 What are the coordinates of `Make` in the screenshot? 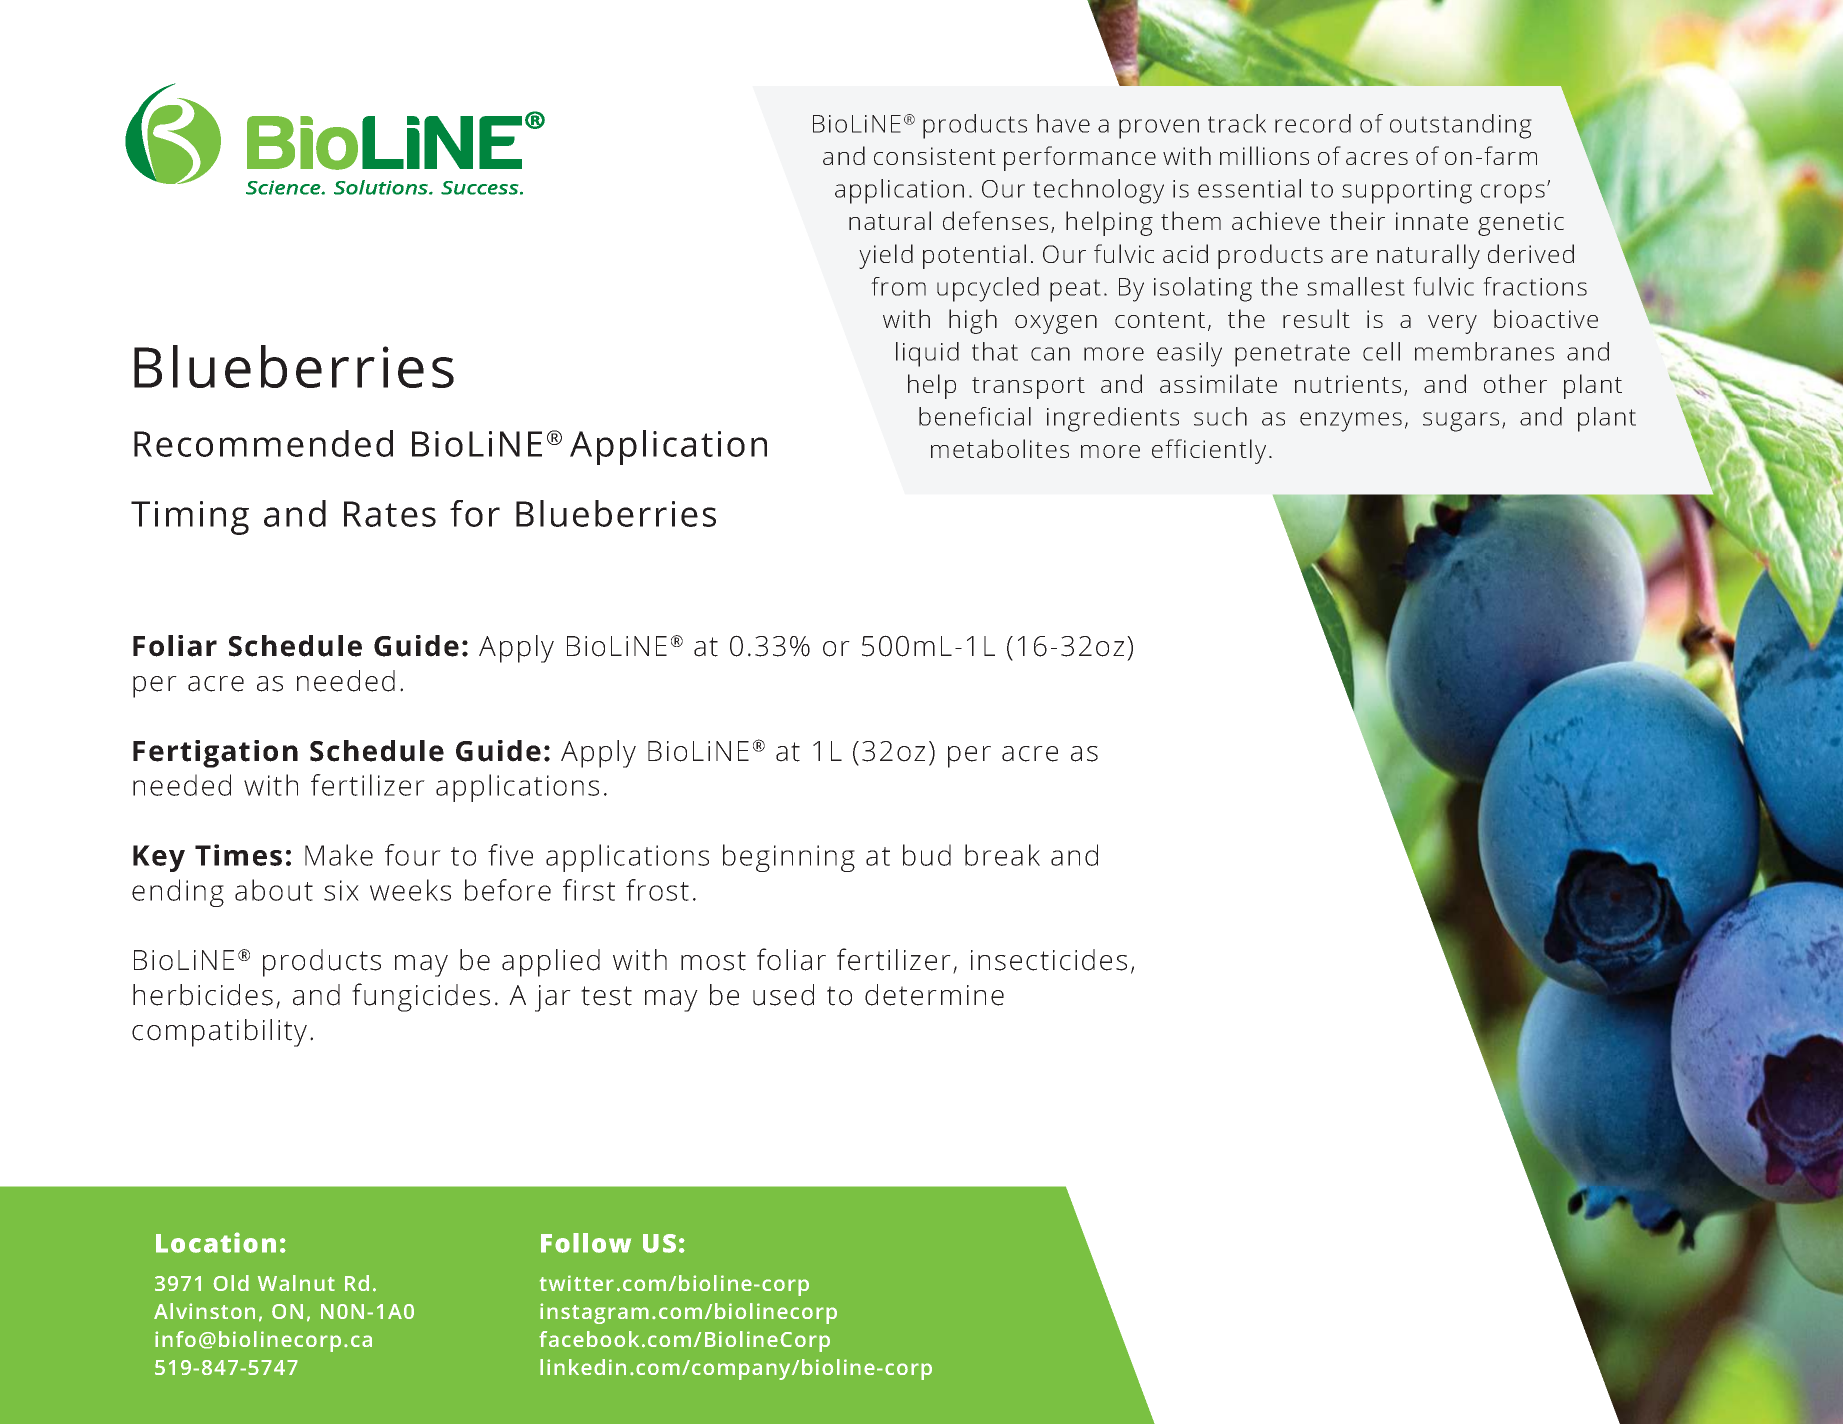 It's located at (339, 855).
